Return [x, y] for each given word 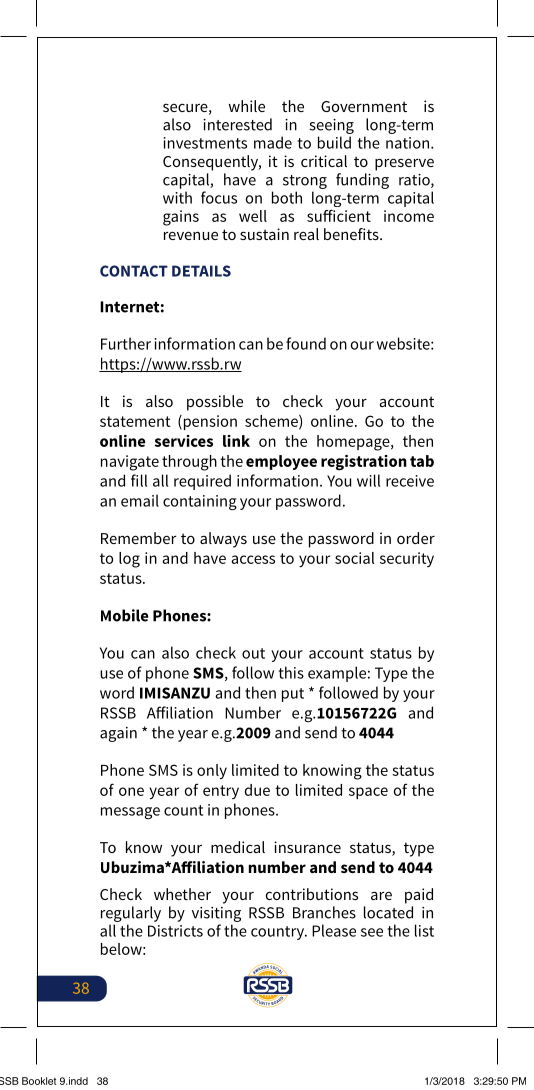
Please [334, 930]
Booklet [39, 1081]
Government [364, 106]
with [177, 197]
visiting [216, 914]
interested [237, 124]
